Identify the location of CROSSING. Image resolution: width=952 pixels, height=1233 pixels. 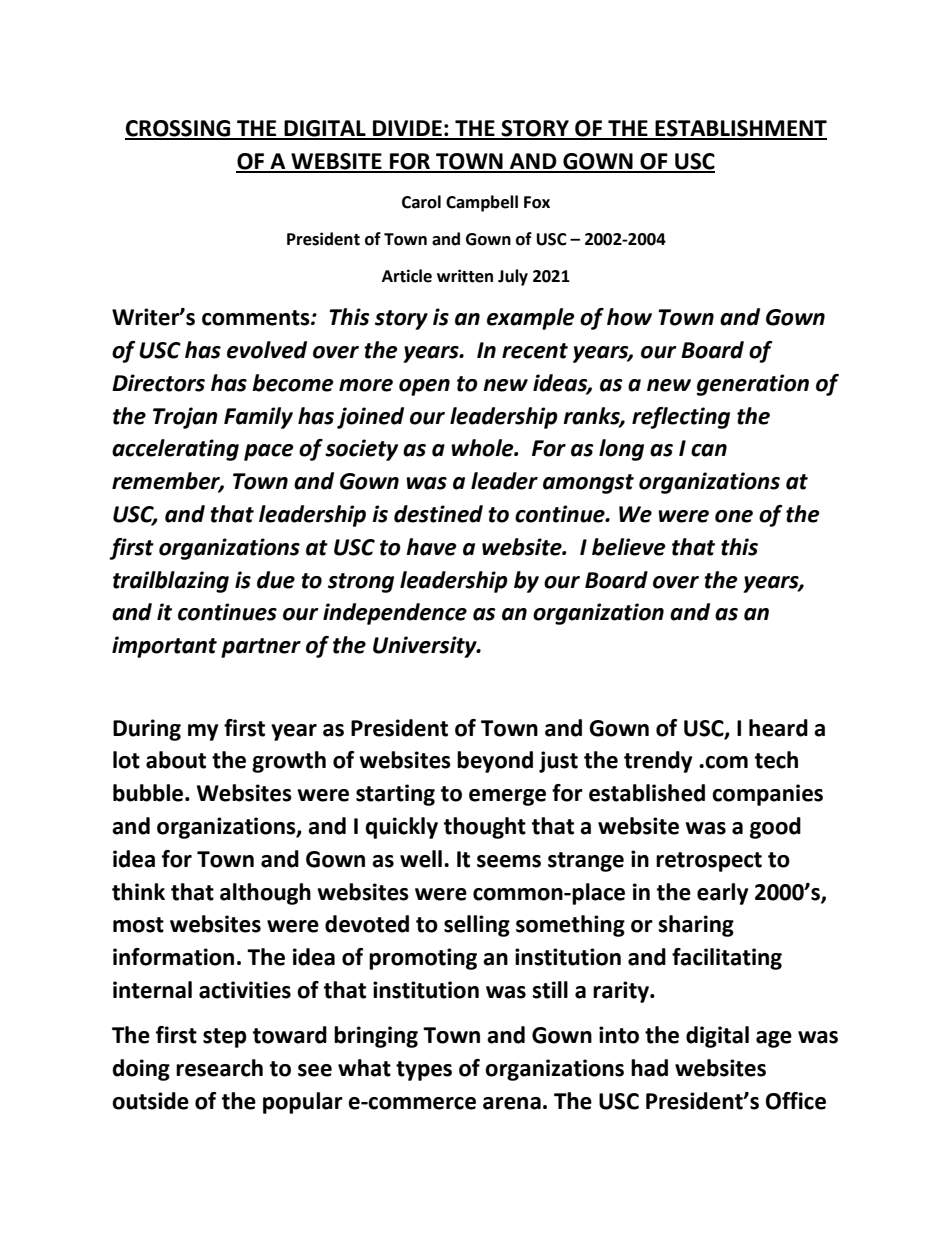
(179, 129).
